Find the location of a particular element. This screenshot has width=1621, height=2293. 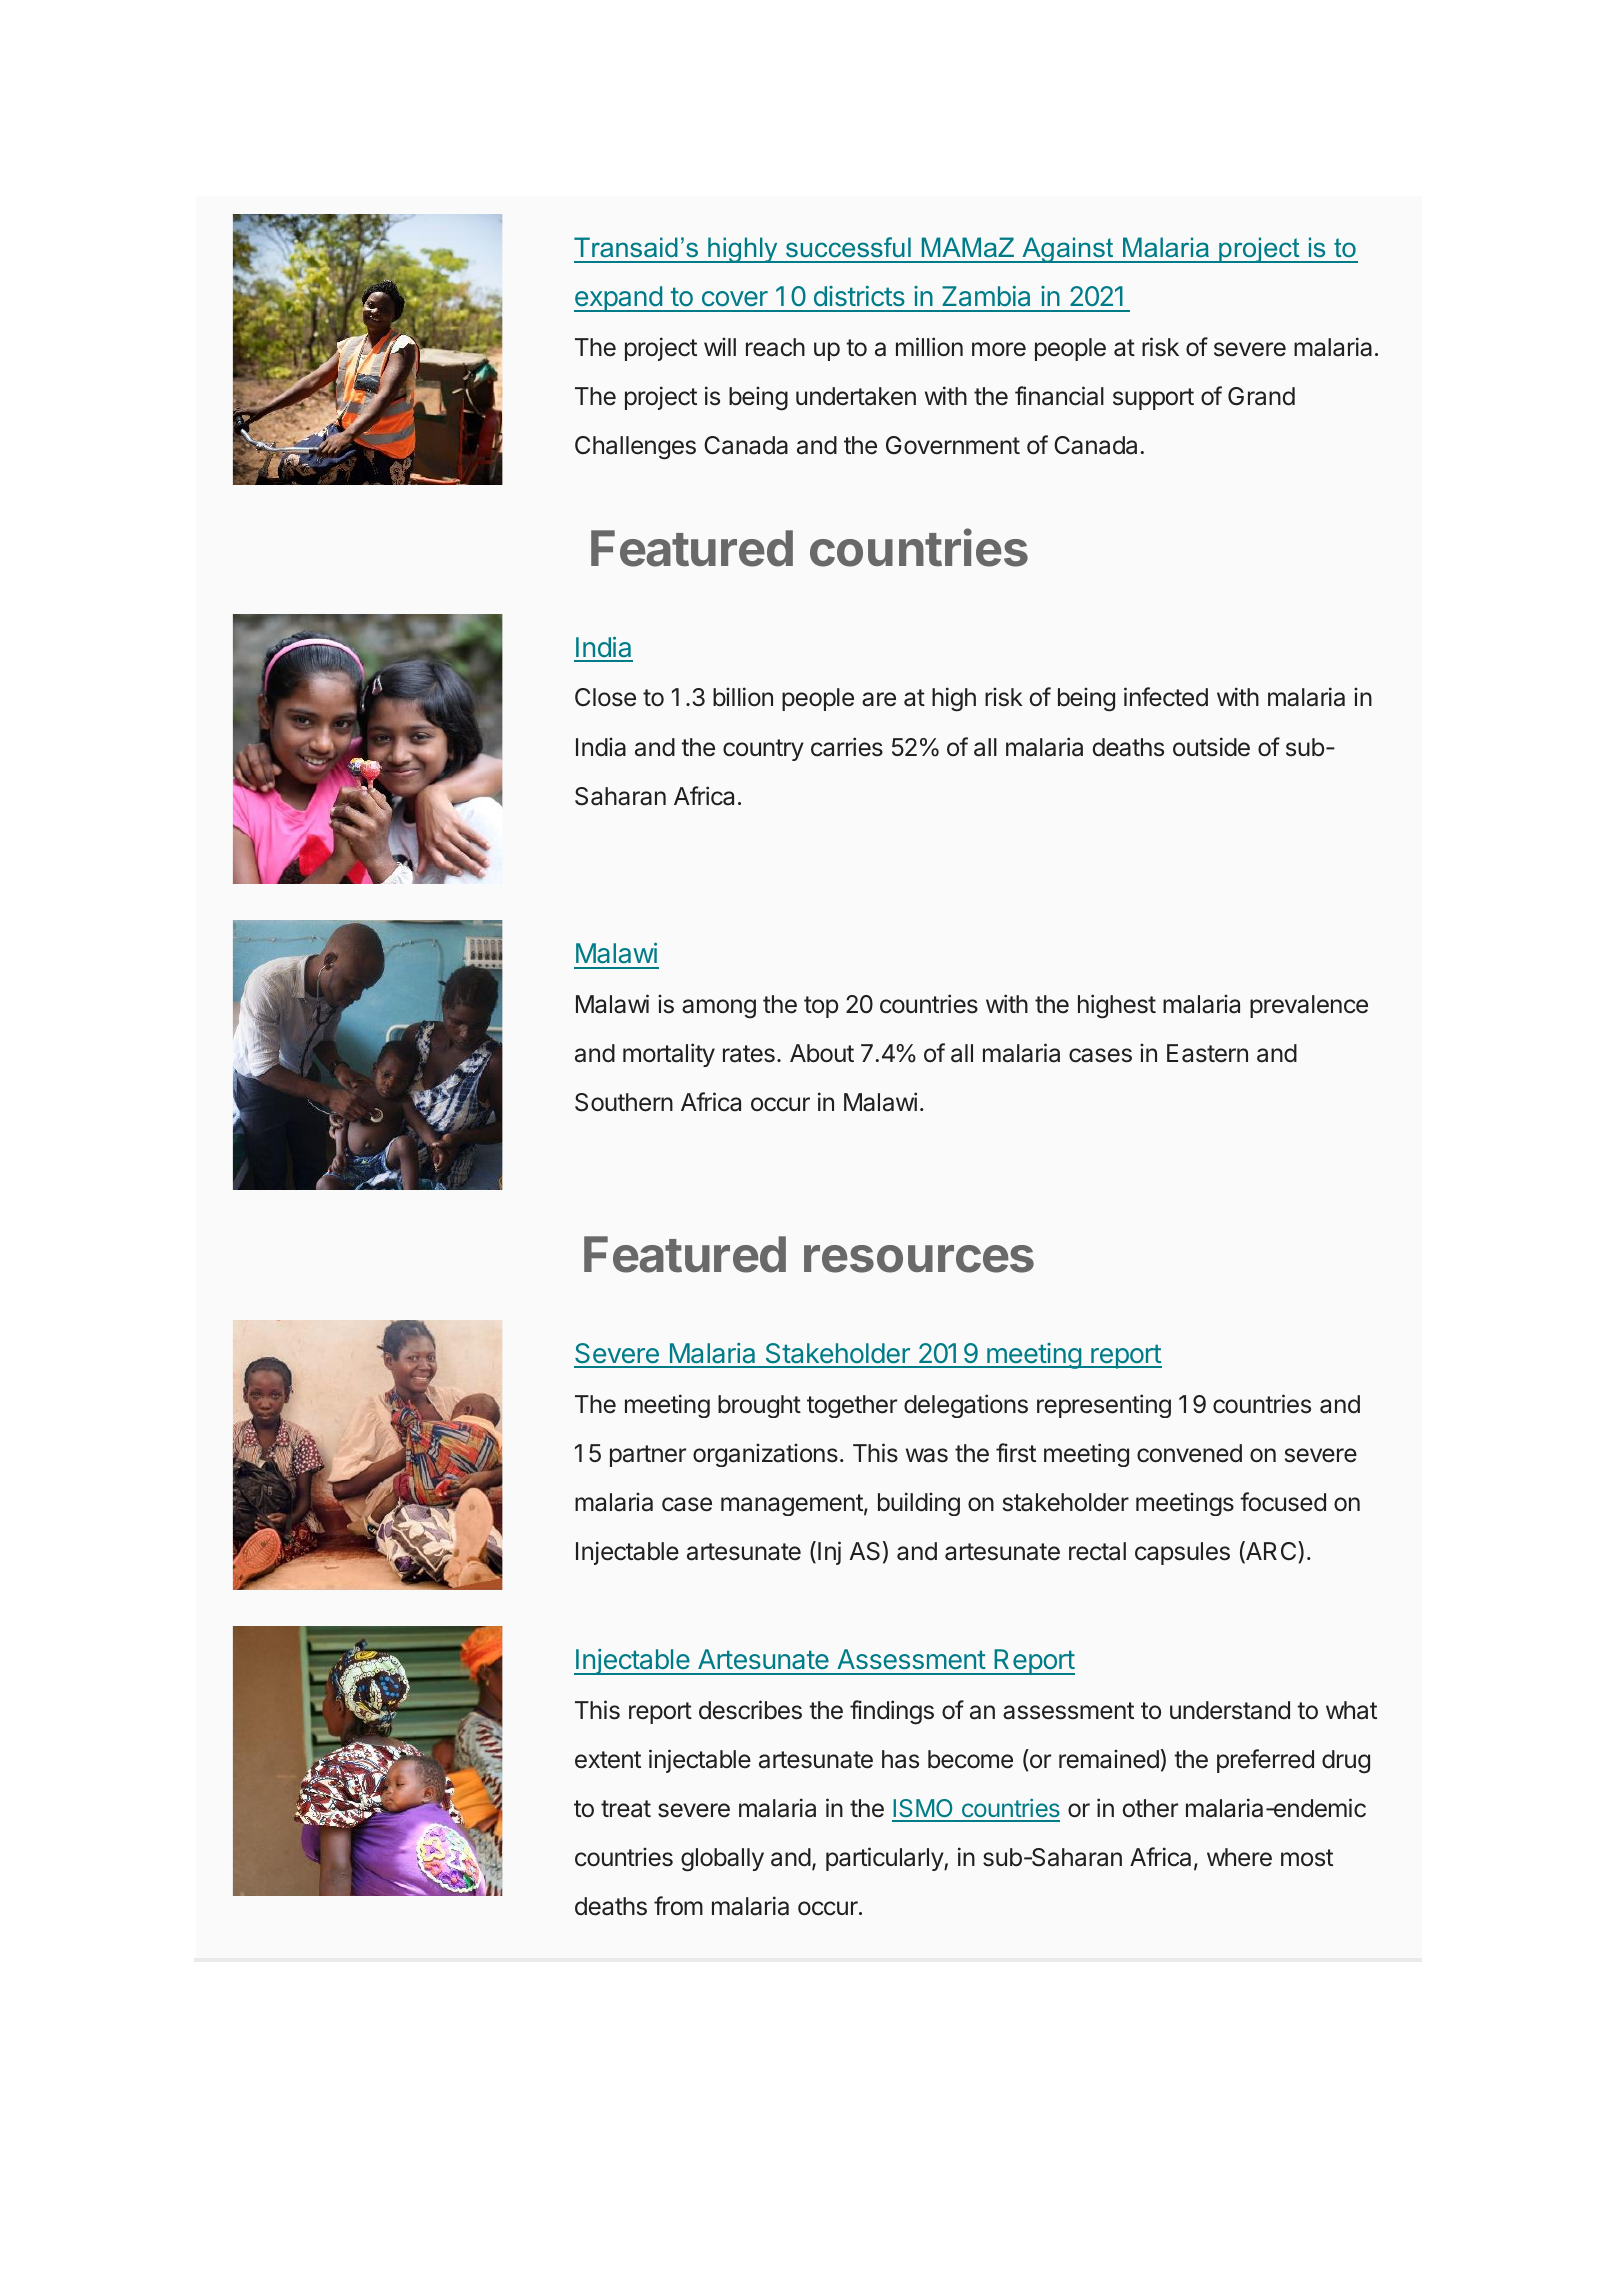

will is located at coordinates (720, 346).
